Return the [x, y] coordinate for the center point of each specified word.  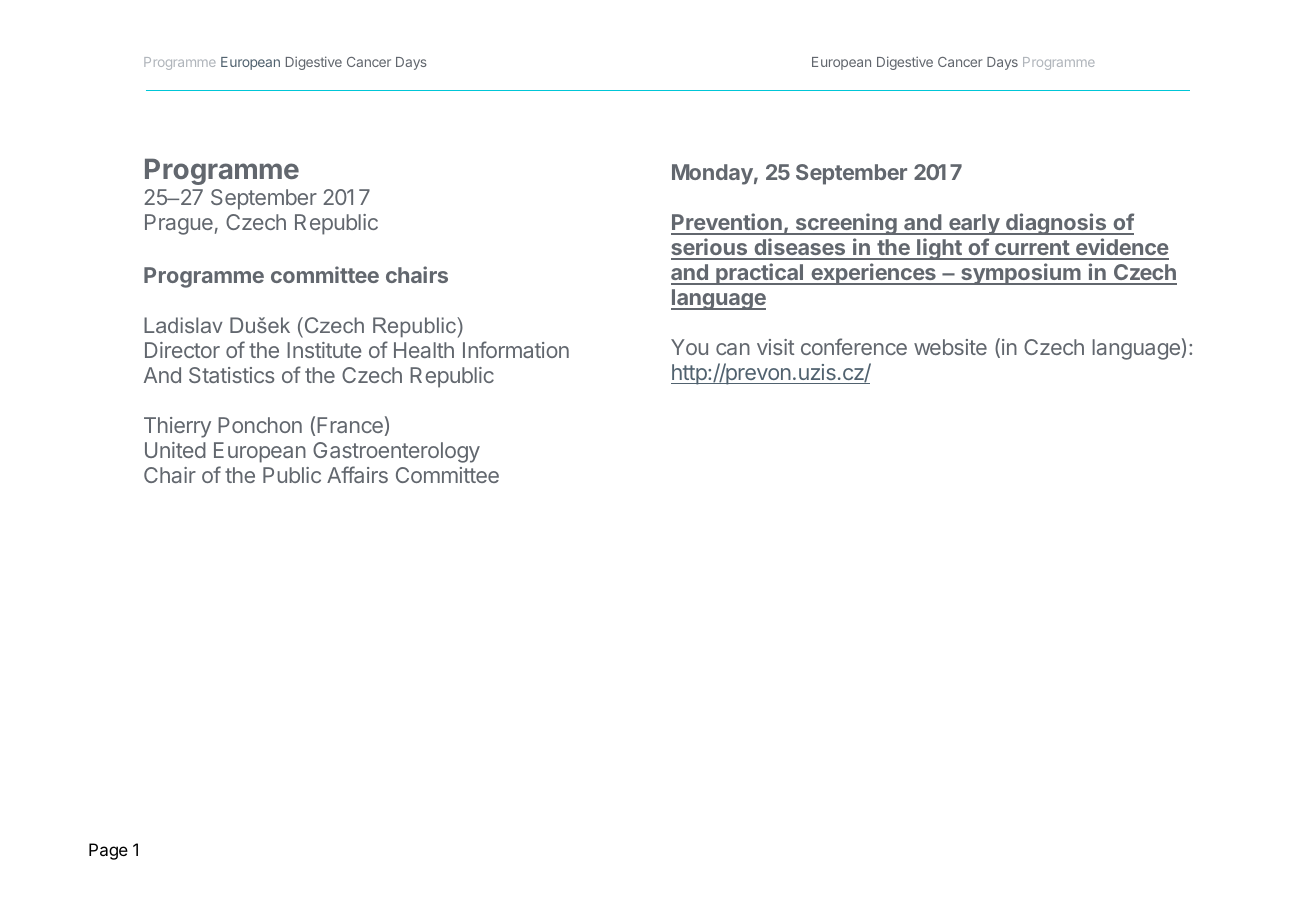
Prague [179, 224]
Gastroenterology [396, 452]
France [350, 425]
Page [108, 851]
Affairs [357, 474]
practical [760, 274]
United [175, 450]
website [950, 347]
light [939, 249]
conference [854, 346]
